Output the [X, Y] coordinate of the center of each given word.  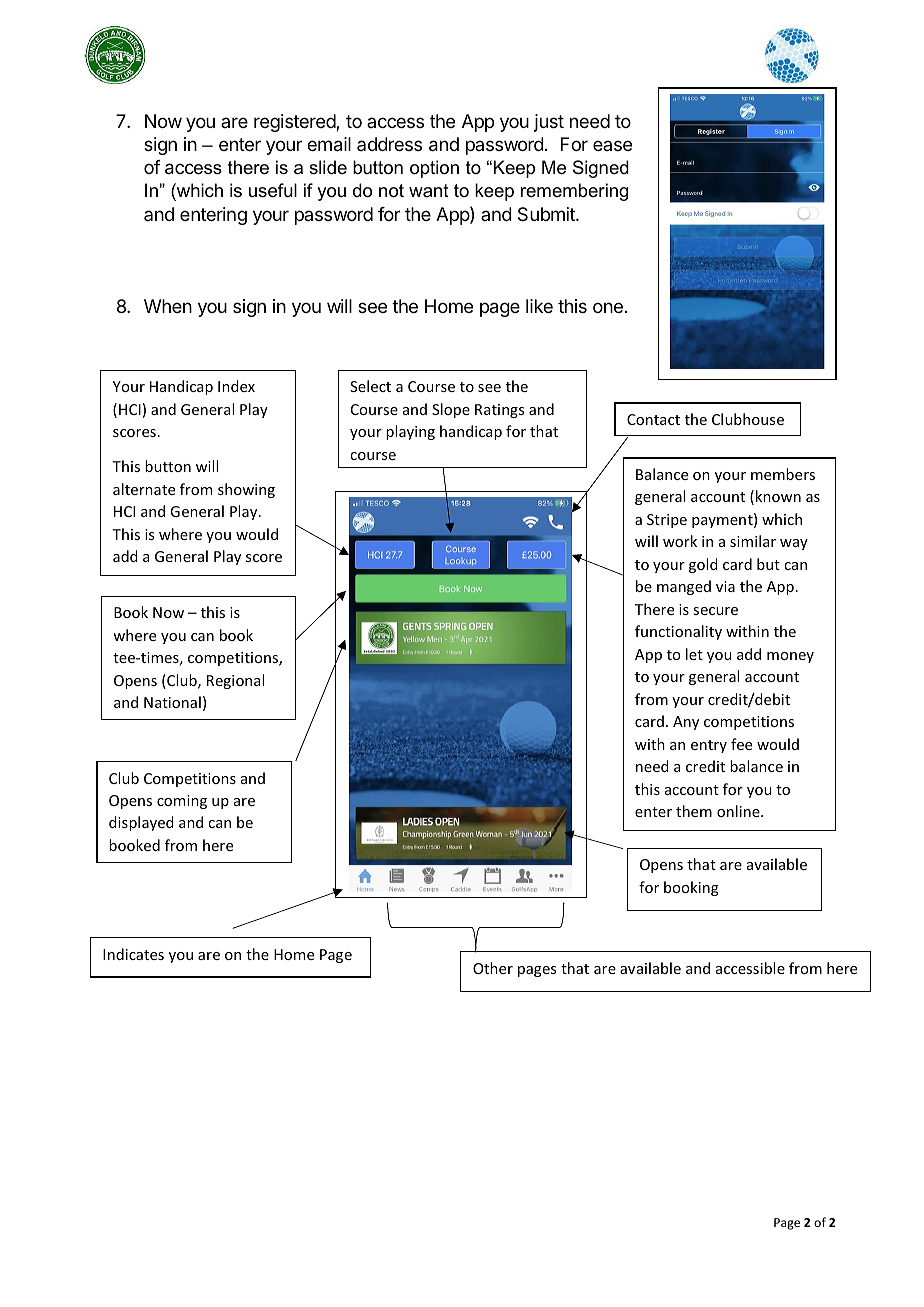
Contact [653, 419]
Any [686, 723]
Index [236, 386]
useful [273, 190]
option [434, 169]
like [539, 306]
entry [709, 746]
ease [612, 145]
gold [703, 565]
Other [493, 968]
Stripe [667, 521]
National [172, 702]
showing [246, 490]
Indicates [133, 954]
